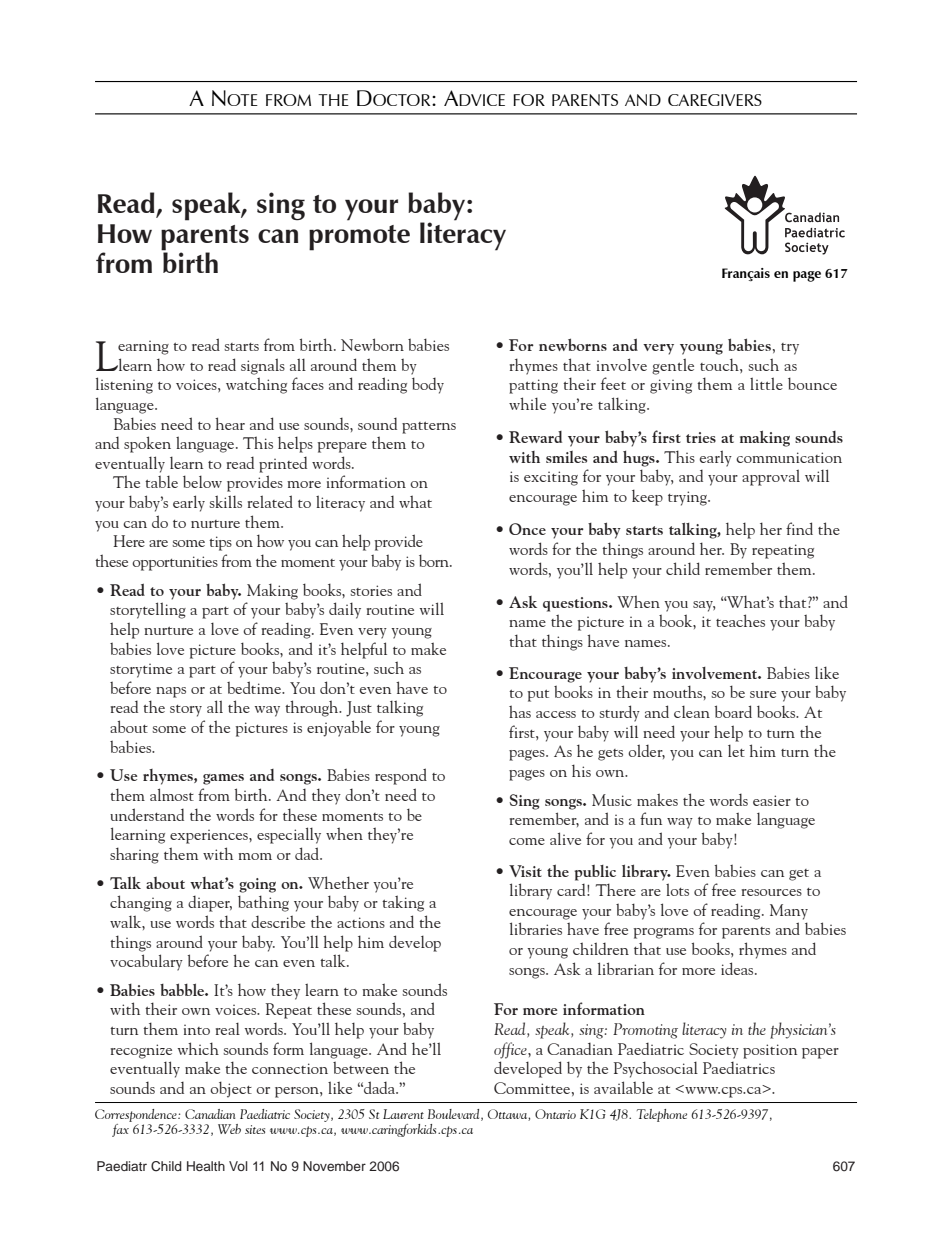 The height and width of the document is (1233, 952). I want to click on CAREGIVERS, so click(715, 100).
